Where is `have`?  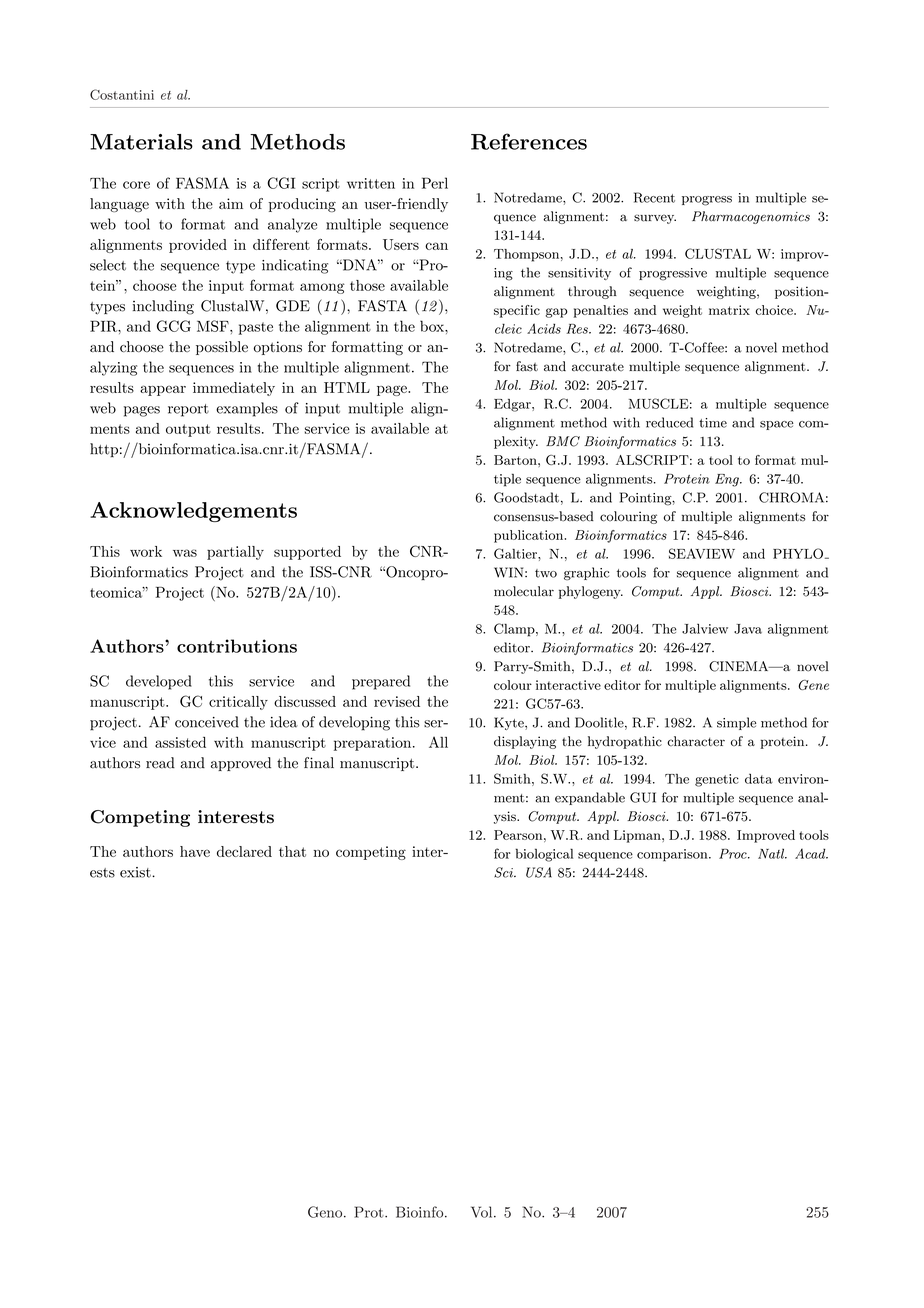 have is located at coordinates (195, 851).
